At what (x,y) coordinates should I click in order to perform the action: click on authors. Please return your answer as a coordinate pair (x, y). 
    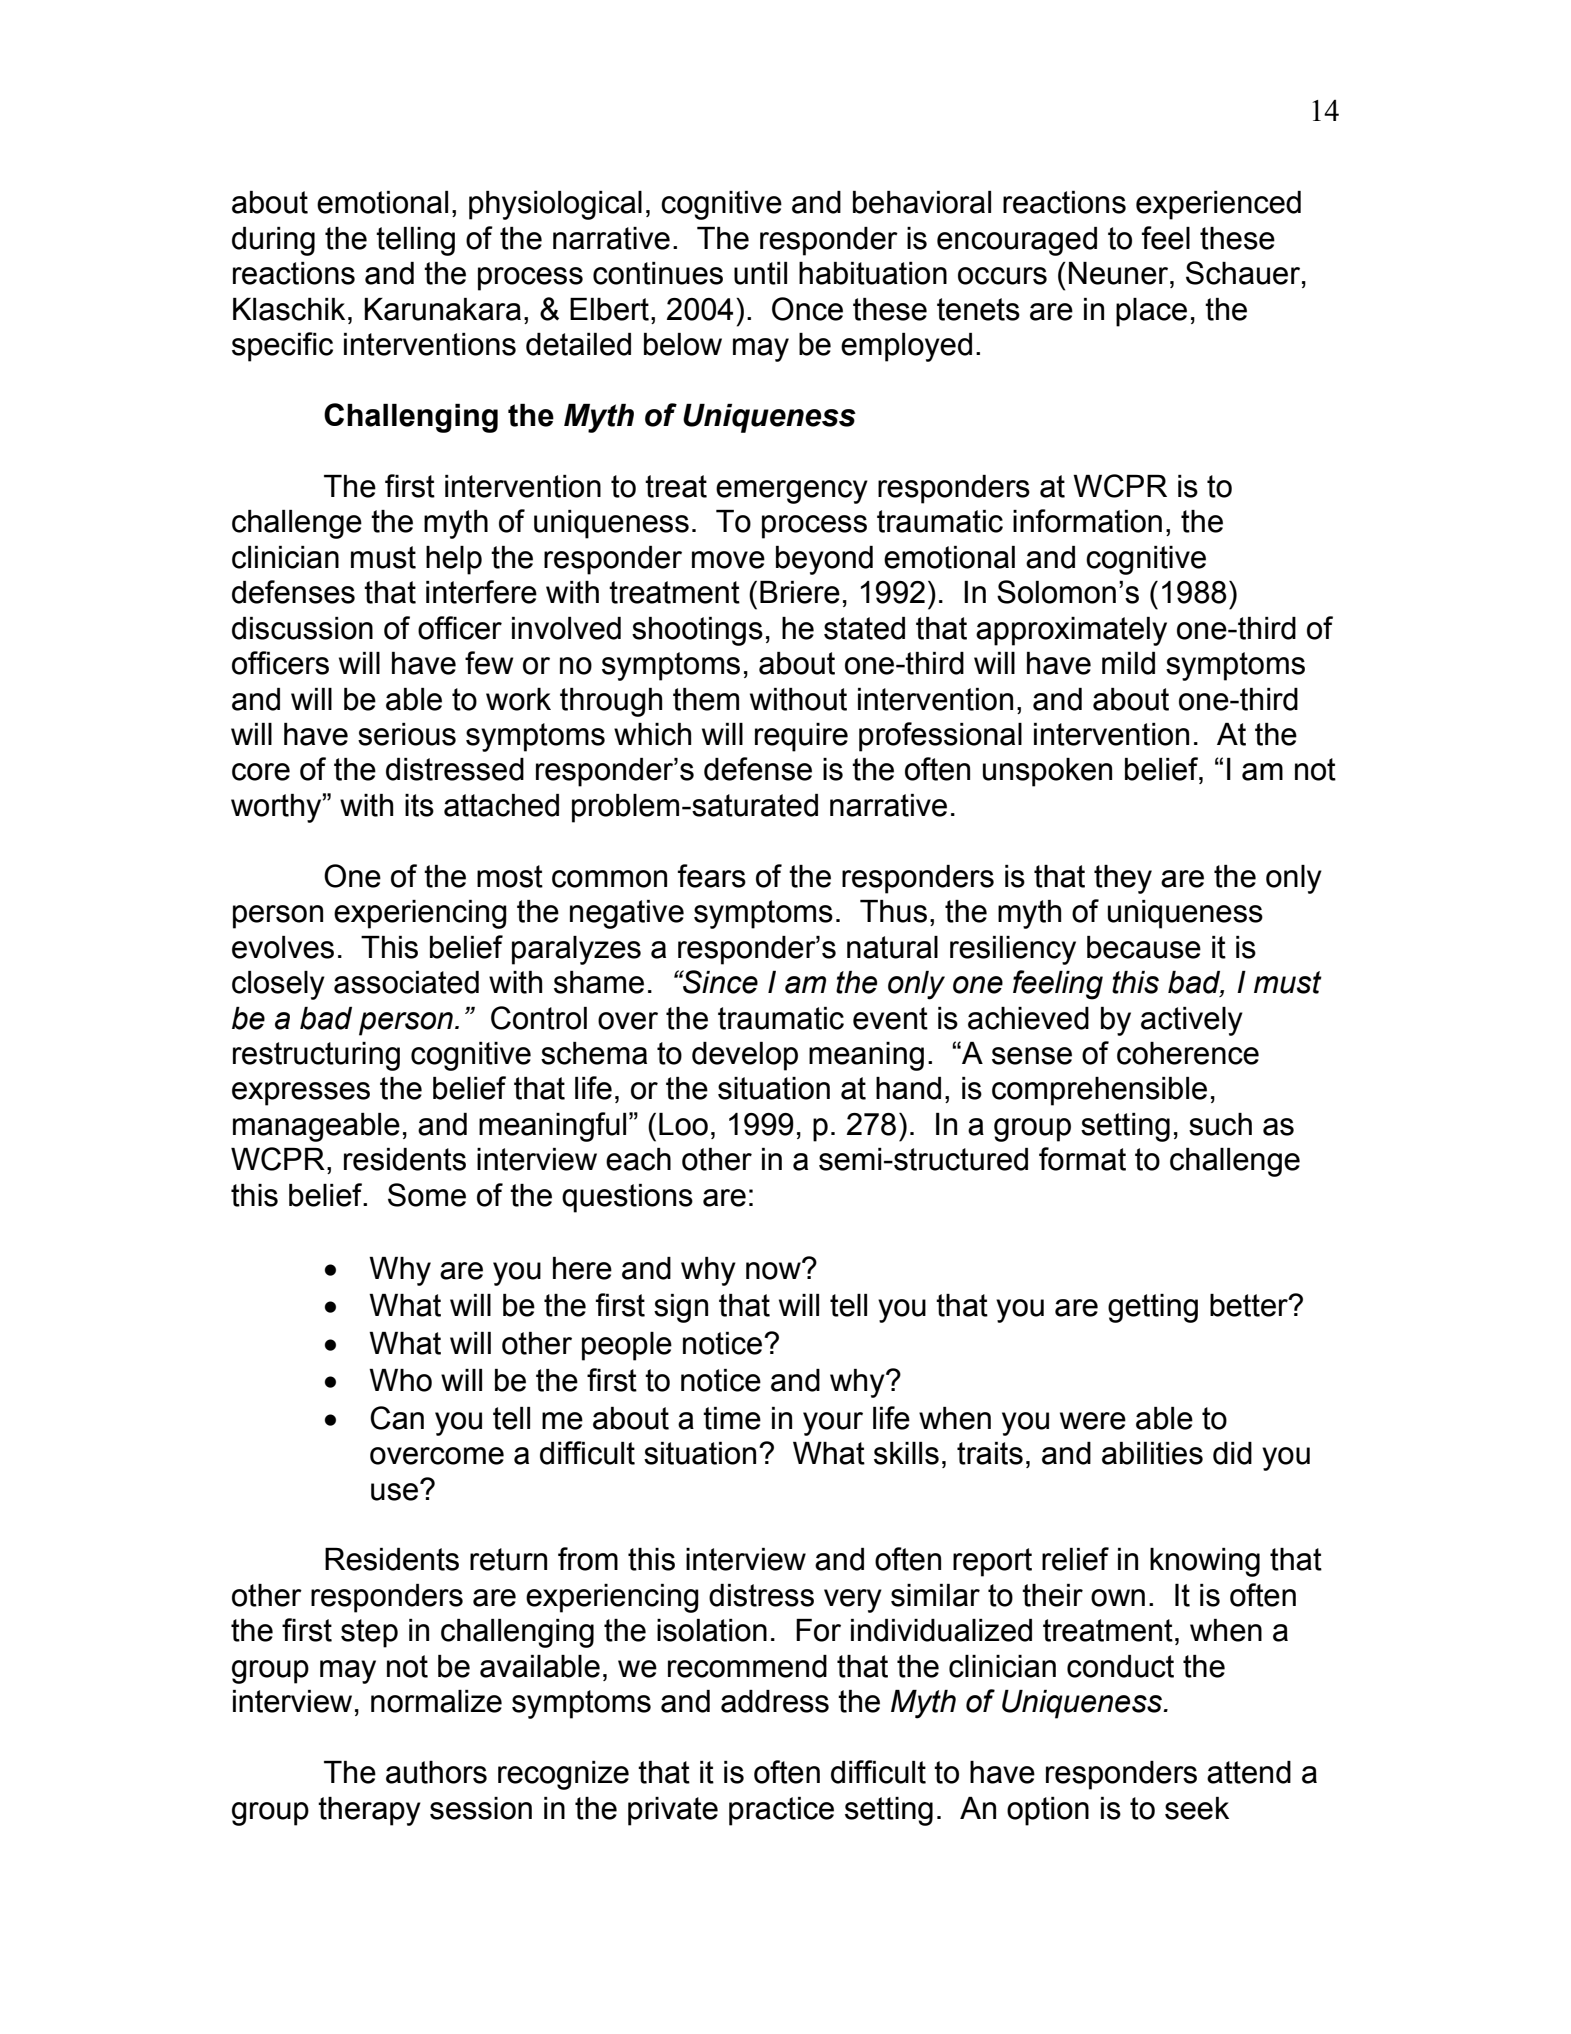
    Looking at the image, I should click on (436, 1772).
